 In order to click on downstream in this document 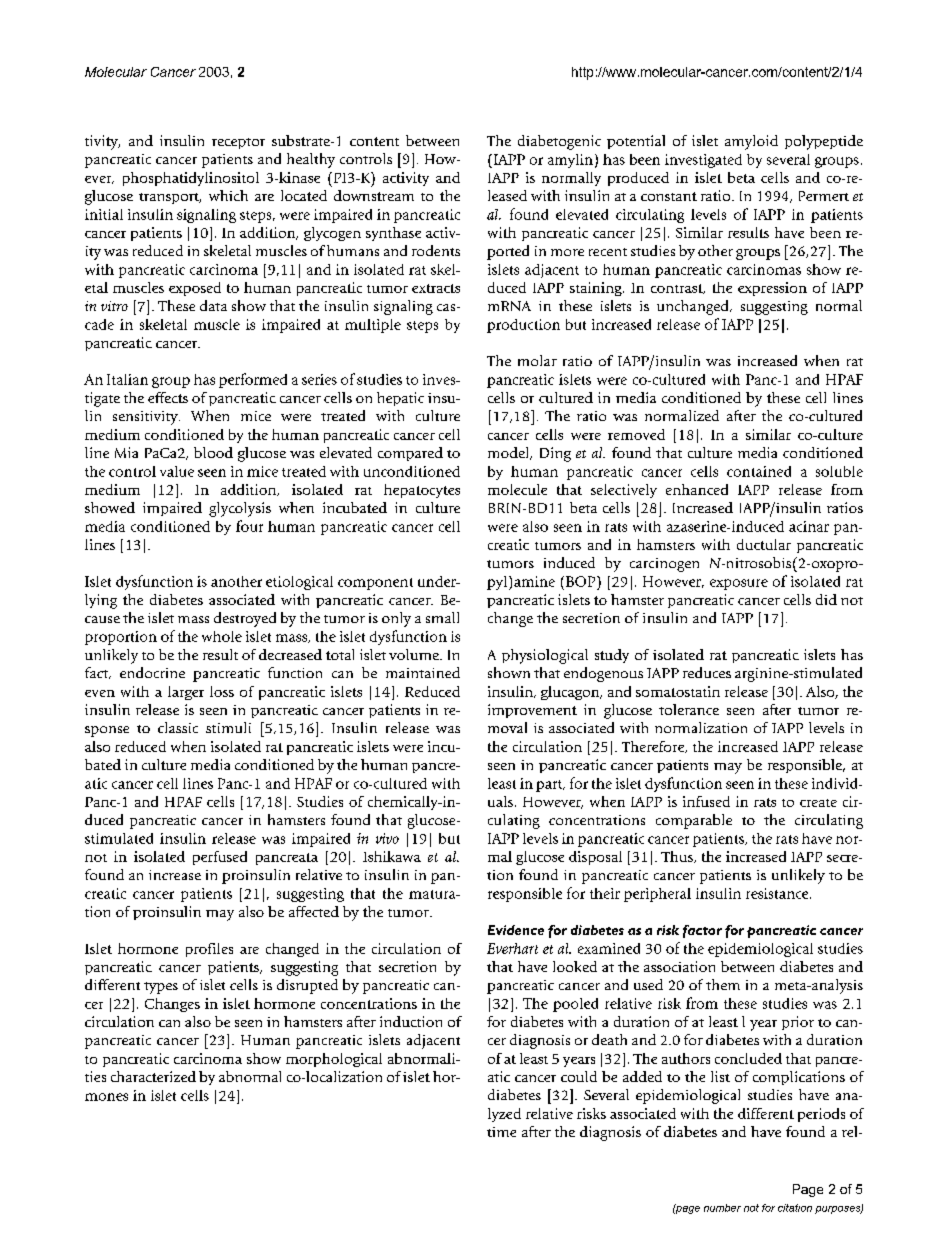, I will do `click(374, 195)`.
